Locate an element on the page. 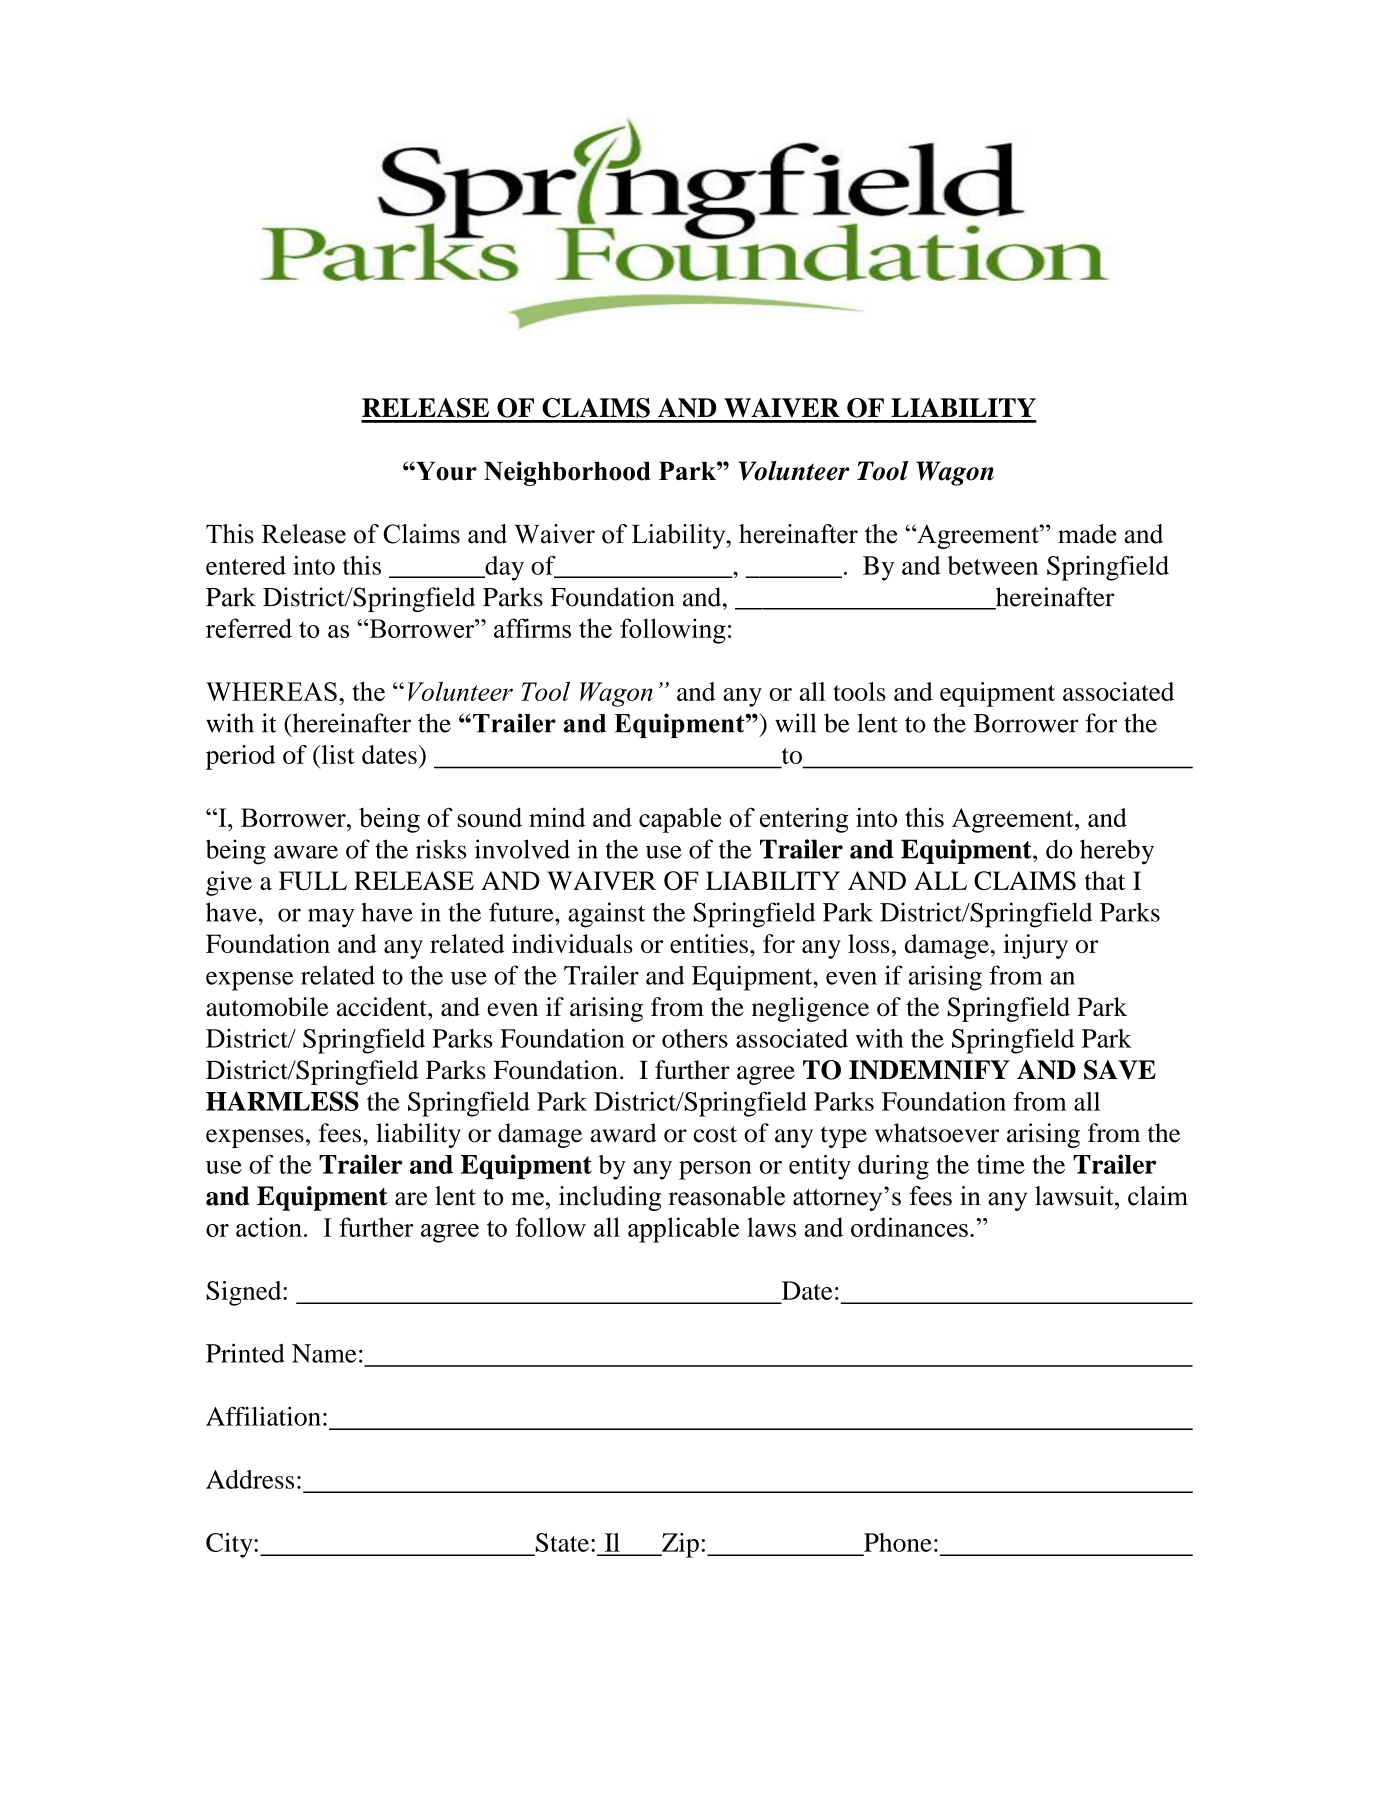 Image resolution: width=1398 pixels, height=1809 pixels. Address is located at coordinates (250, 1479).
